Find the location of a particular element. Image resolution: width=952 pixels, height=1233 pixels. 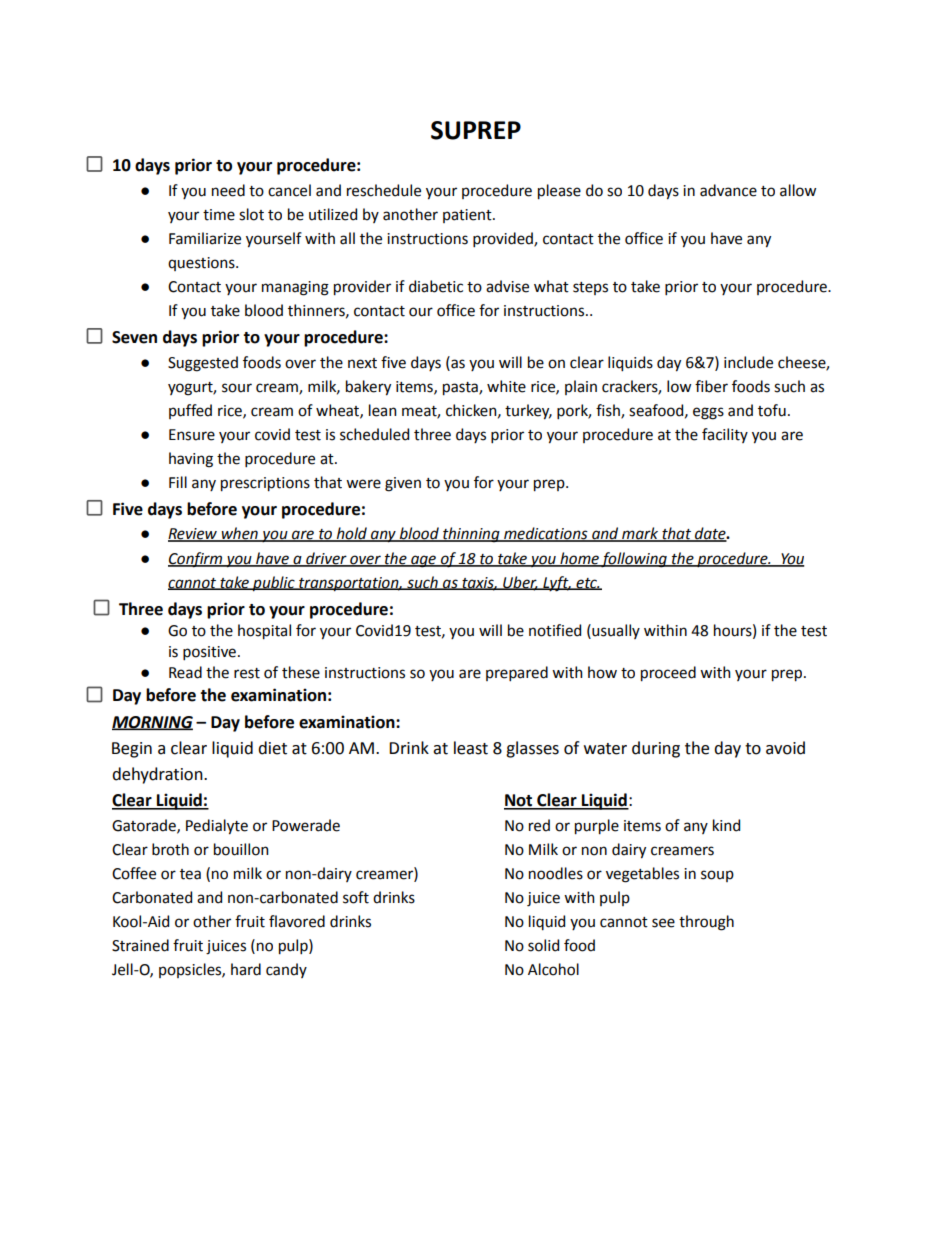

following is located at coordinates (634, 560).
